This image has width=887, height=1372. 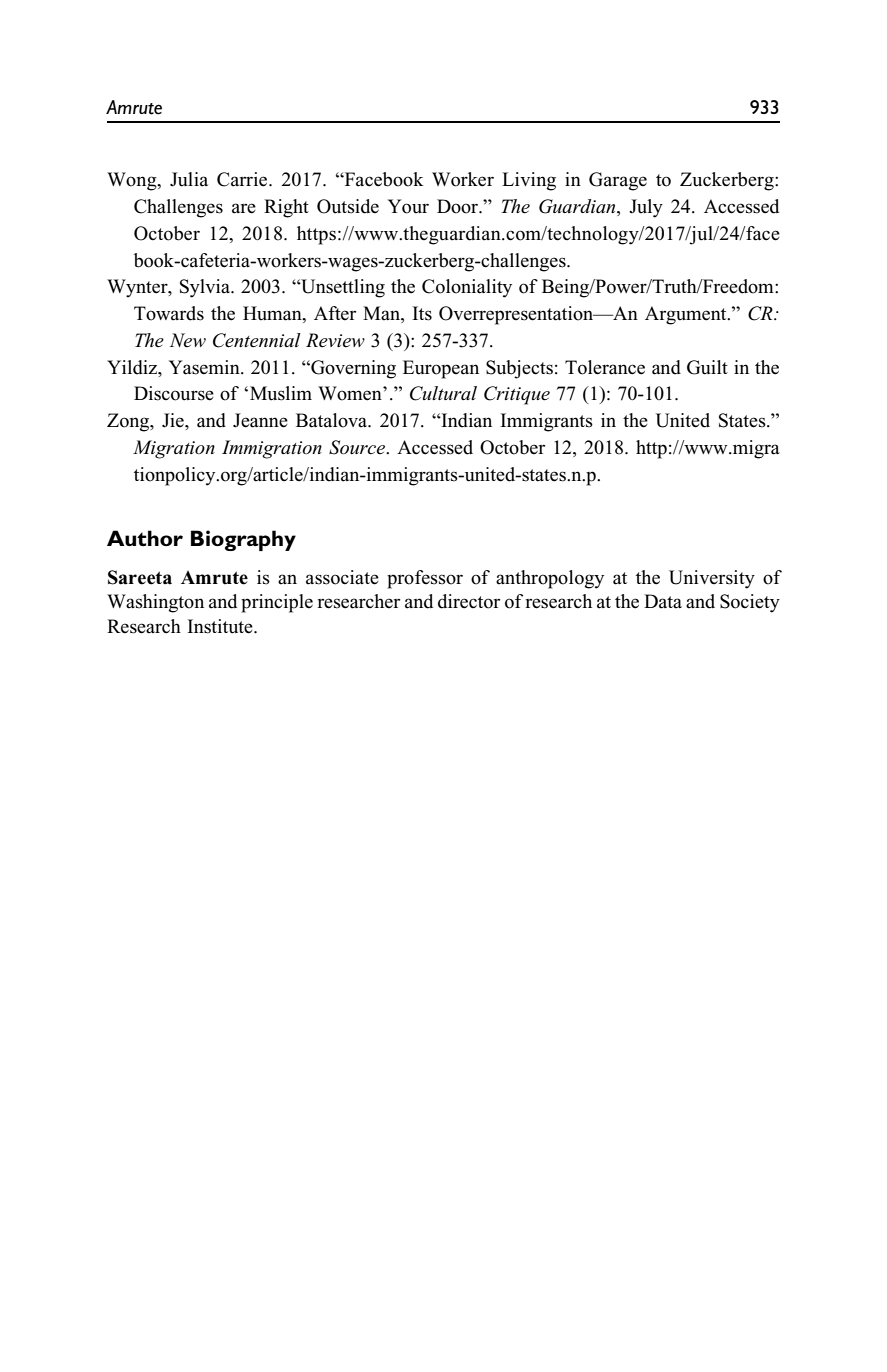 I want to click on Data, so click(x=663, y=601).
